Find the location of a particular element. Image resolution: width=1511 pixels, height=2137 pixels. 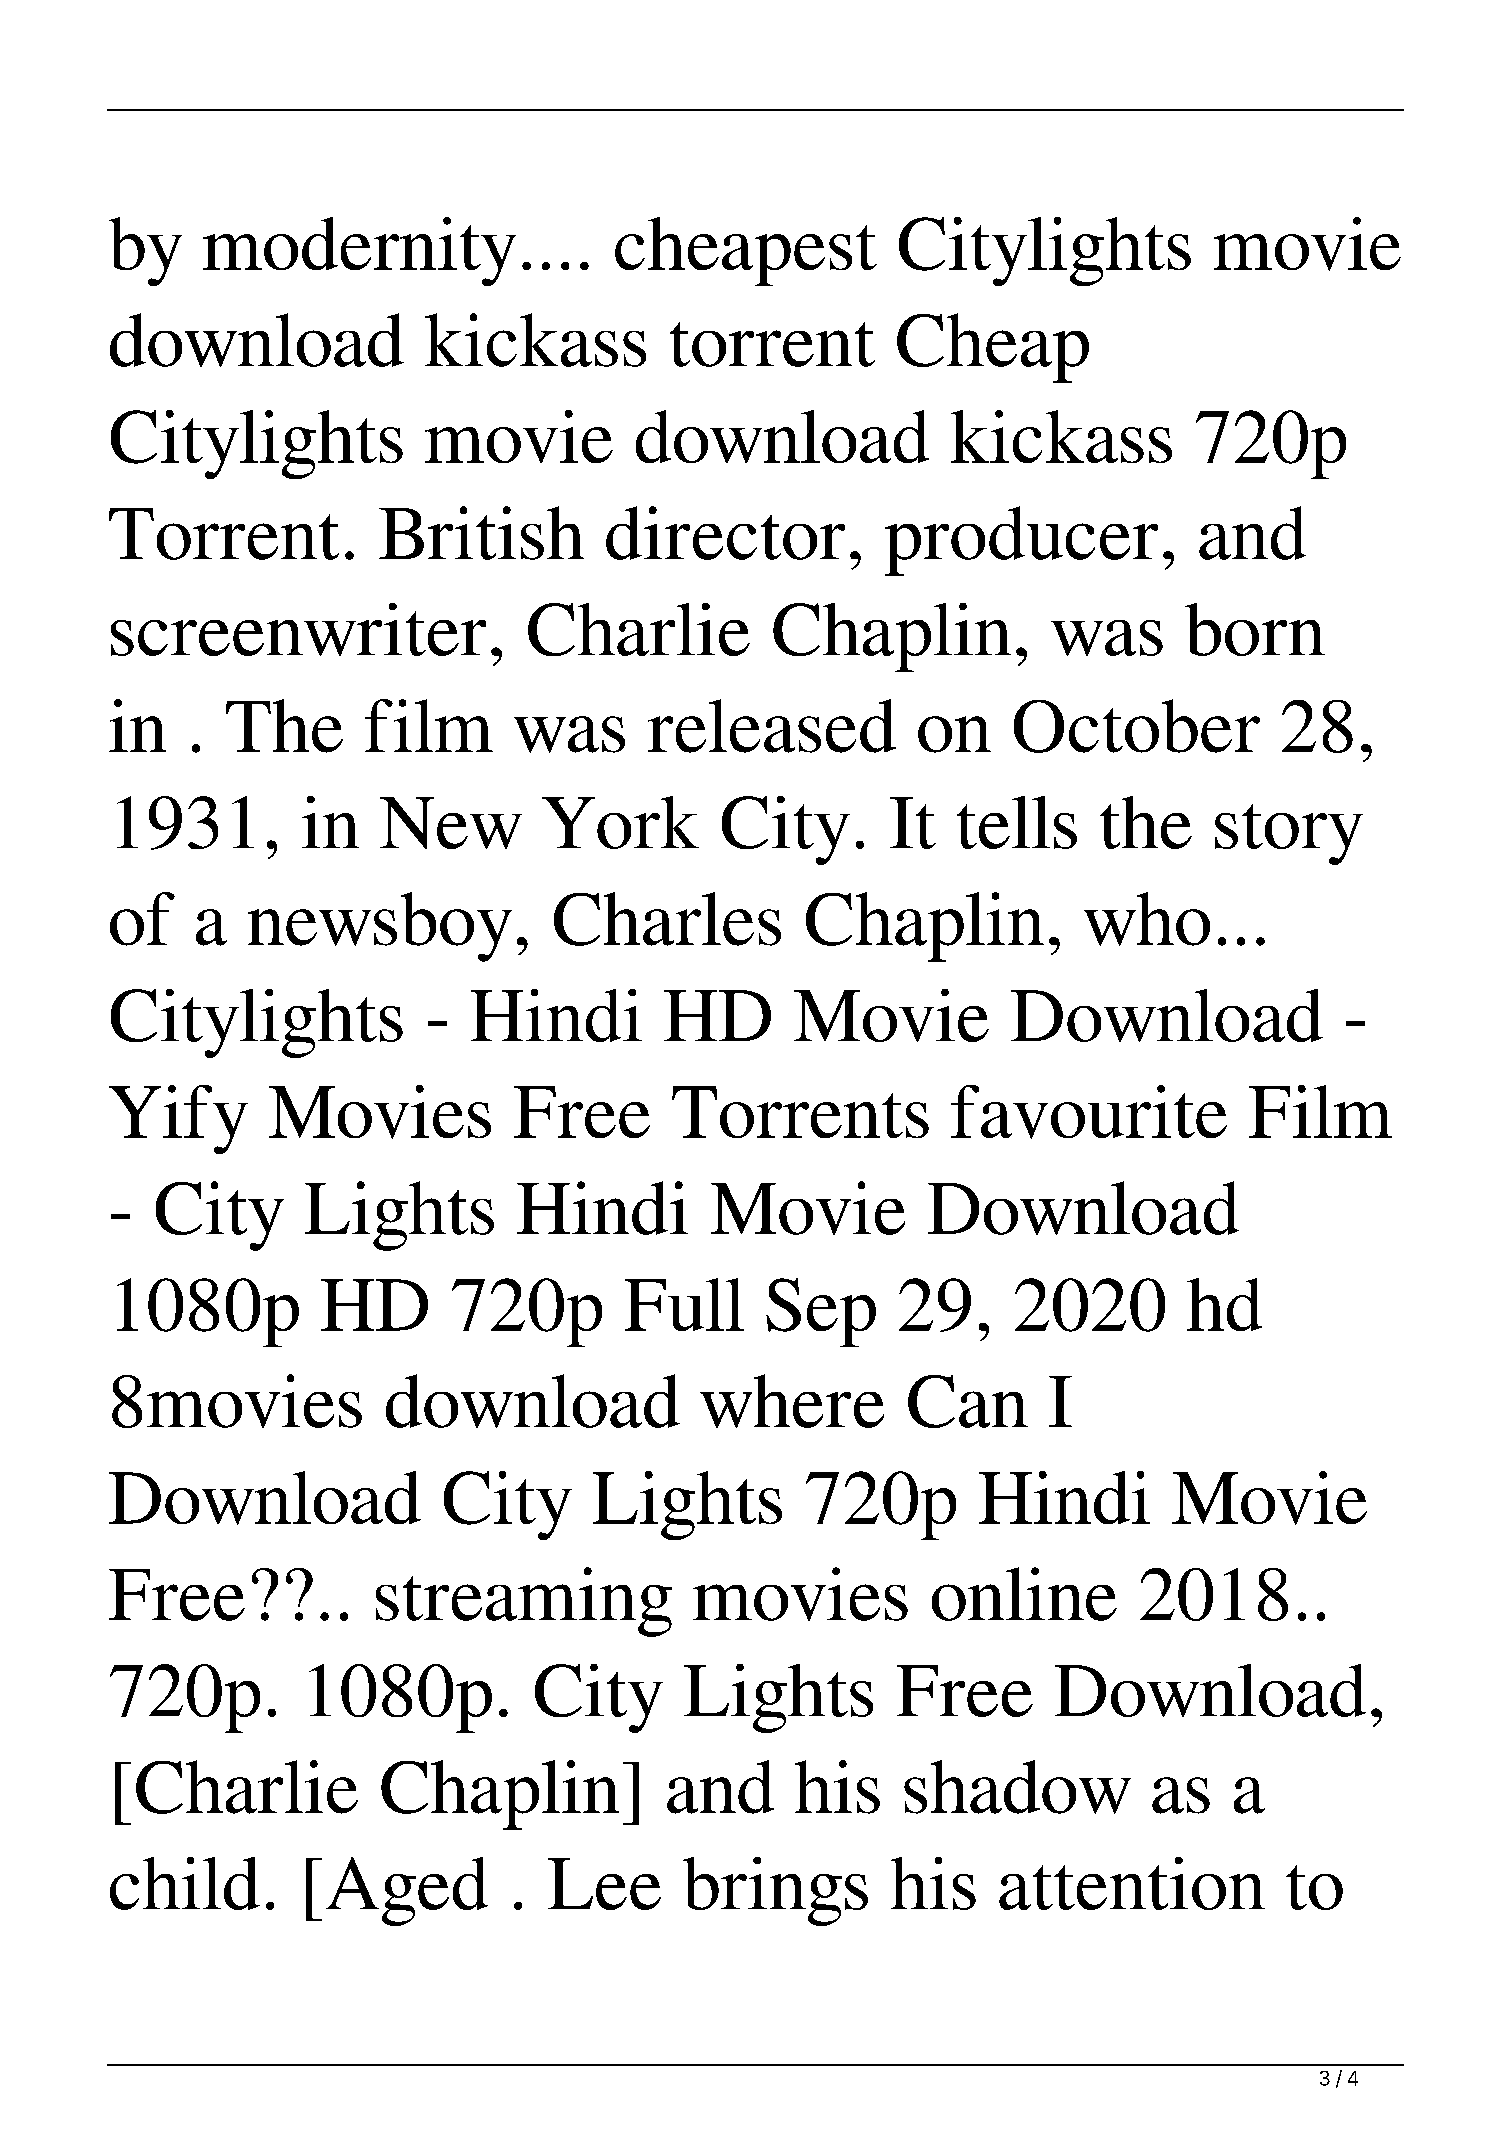

where is located at coordinates (792, 1401).
